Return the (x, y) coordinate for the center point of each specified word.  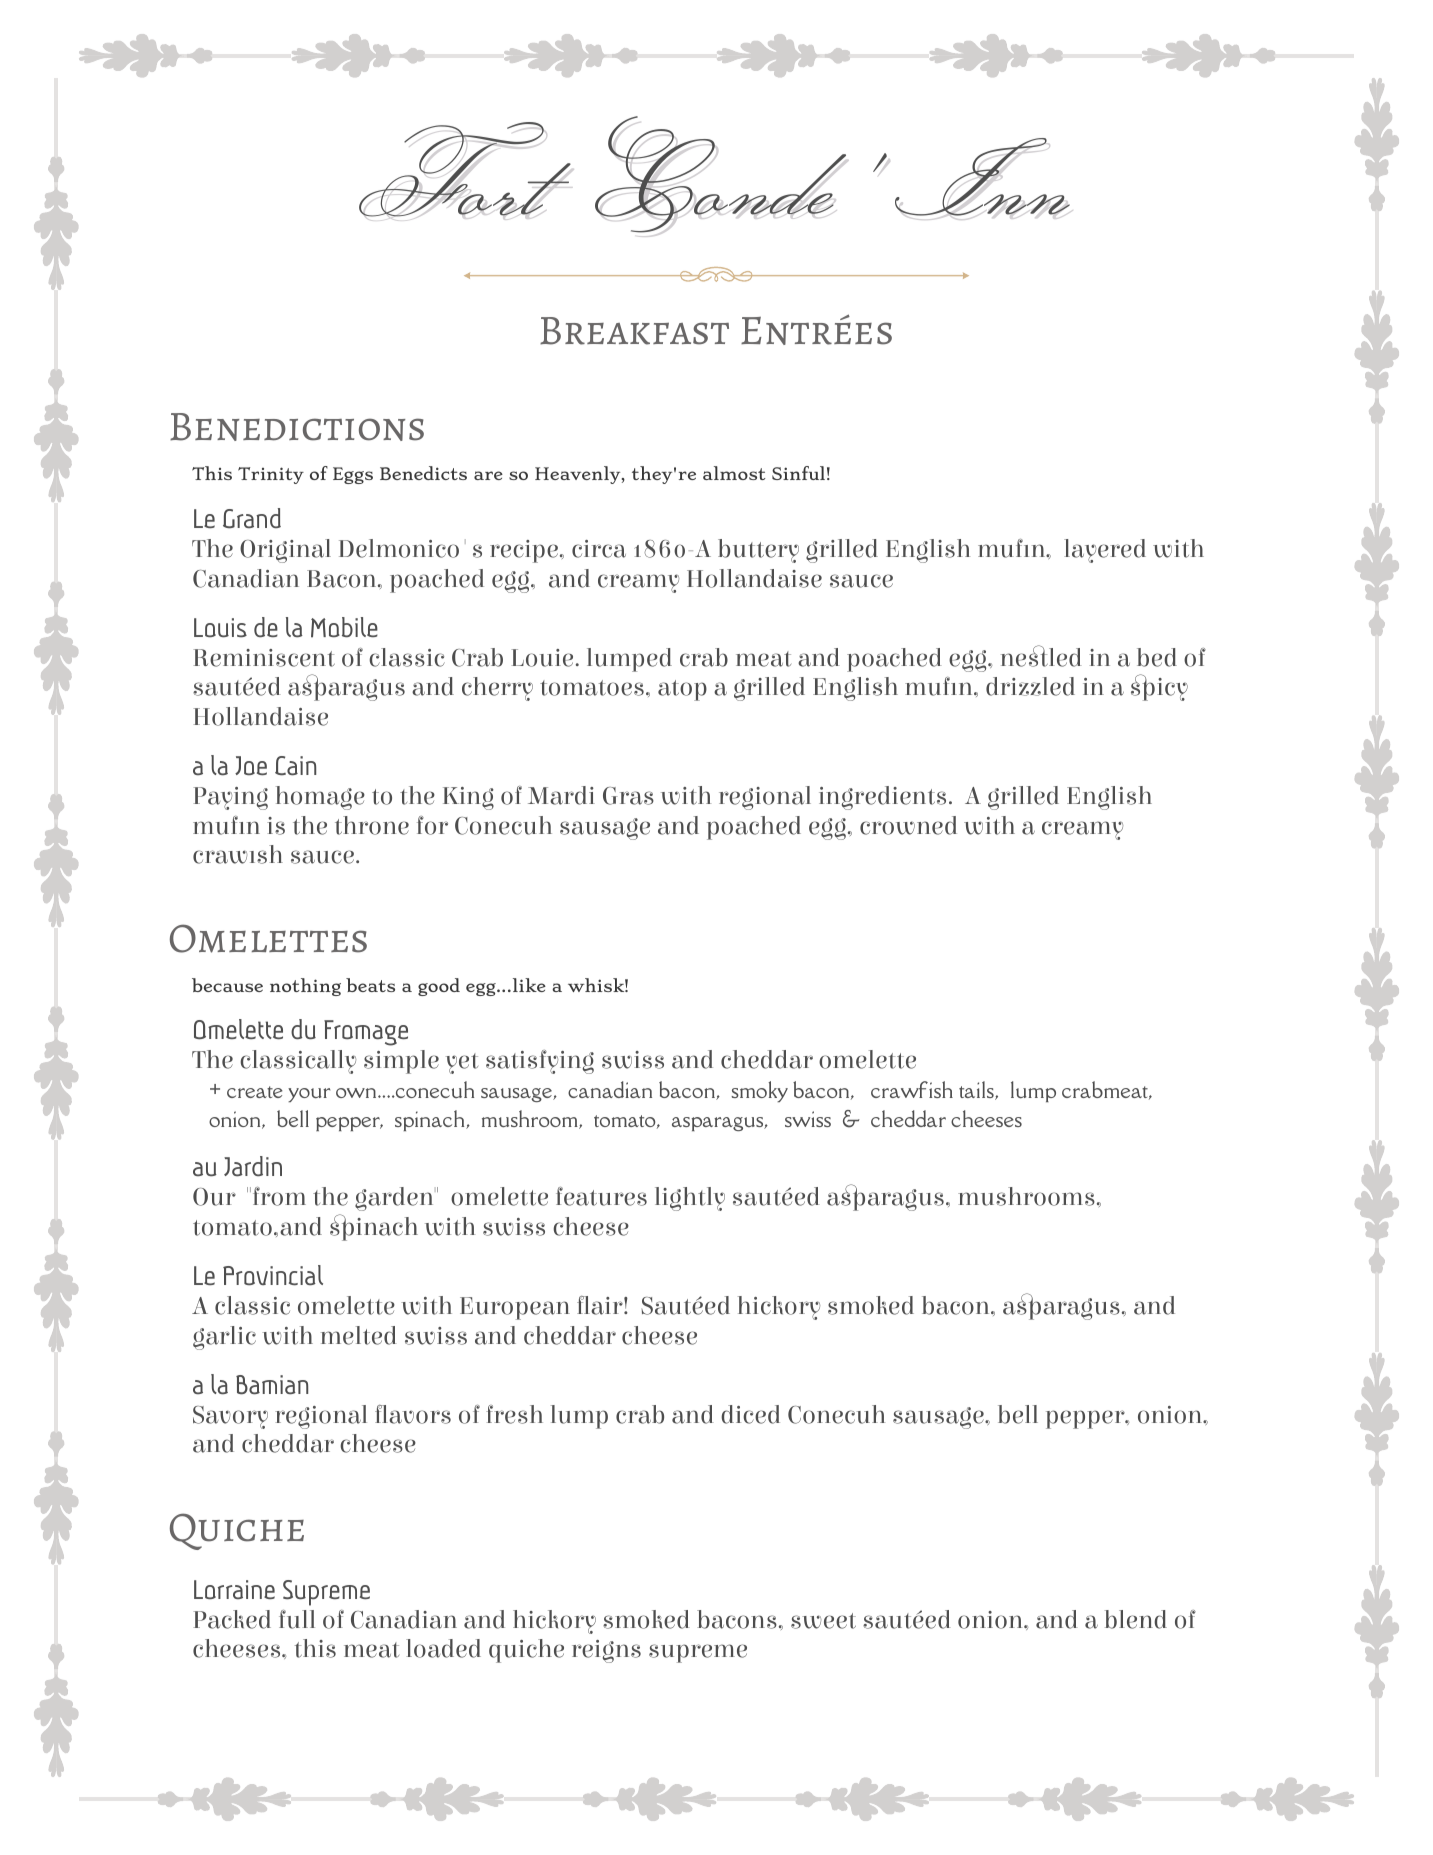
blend (1136, 1619)
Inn (983, 178)
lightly (690, 1199)
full (297, 1619)
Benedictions (297, 427)
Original (285, 551)
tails (977, 1090)
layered (1105, 551)
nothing (305, 987)
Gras (628, 796)
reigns (606, 1651)
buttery (758, 551)
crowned (908, 825)
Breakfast (634, 331)
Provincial (273, 1275)
